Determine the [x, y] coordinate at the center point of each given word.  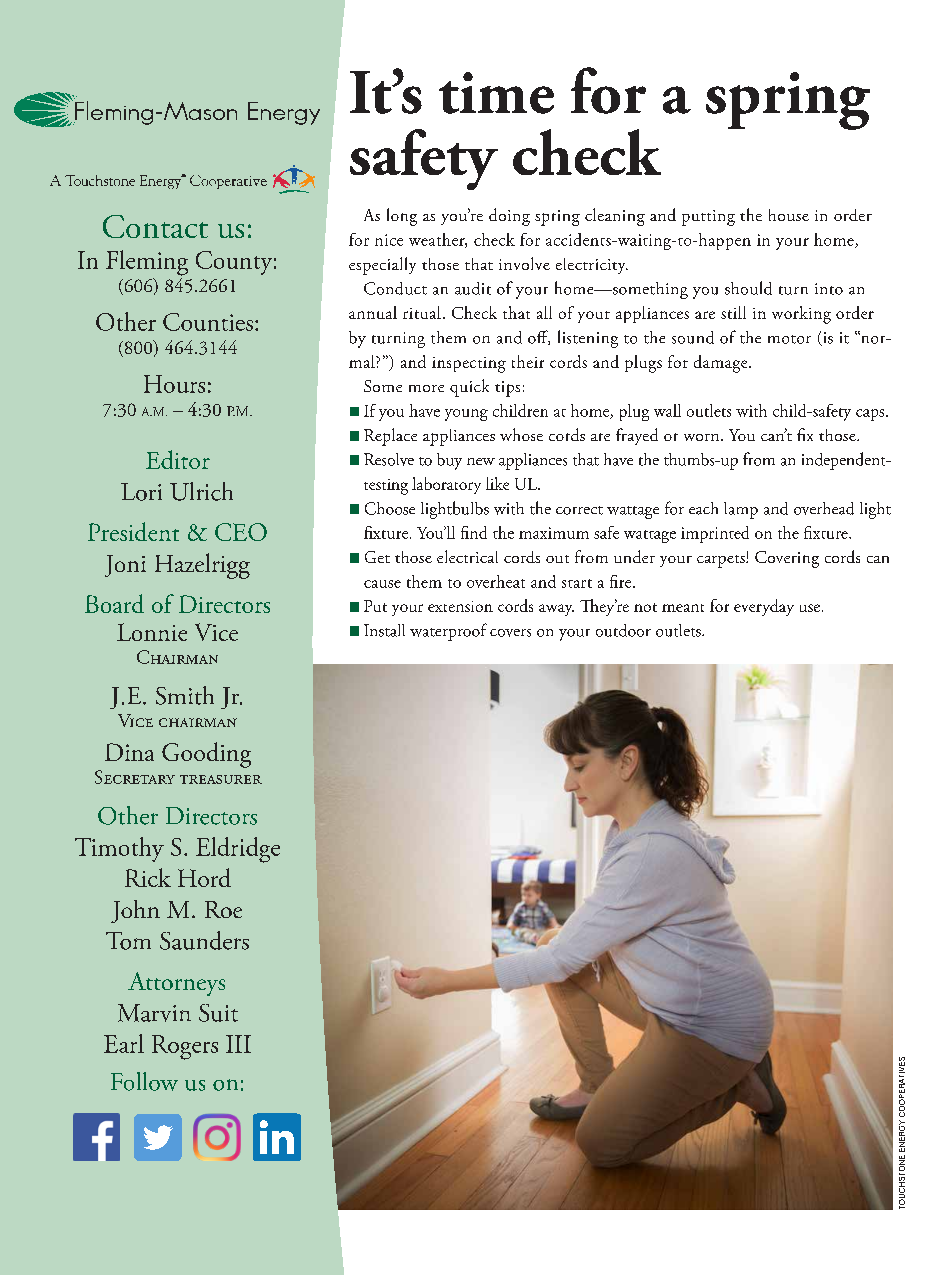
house [789, 215]
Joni [125, 566]
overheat [496, 581]
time [496, 93]
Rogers [185, 1047]
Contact [155, 226]
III [238, 1044]
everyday [764, 607]
